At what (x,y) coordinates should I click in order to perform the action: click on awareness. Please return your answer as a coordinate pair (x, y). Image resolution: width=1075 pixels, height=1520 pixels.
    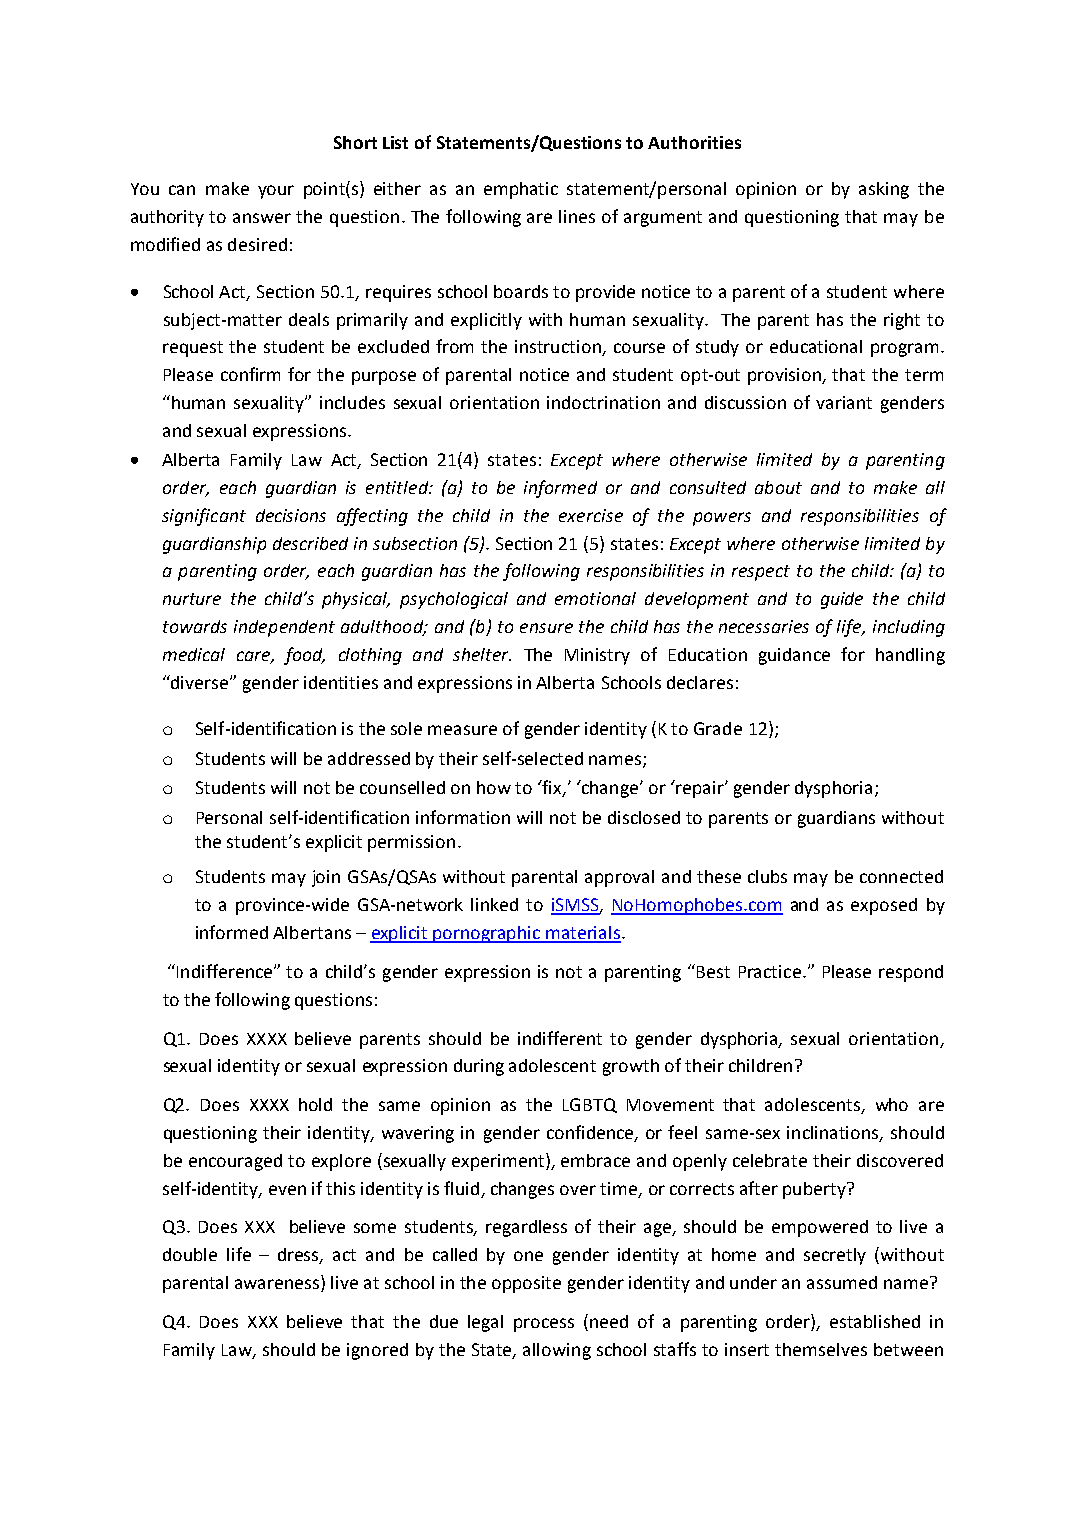
    Looking at the image, I should click on (278, 1285).
